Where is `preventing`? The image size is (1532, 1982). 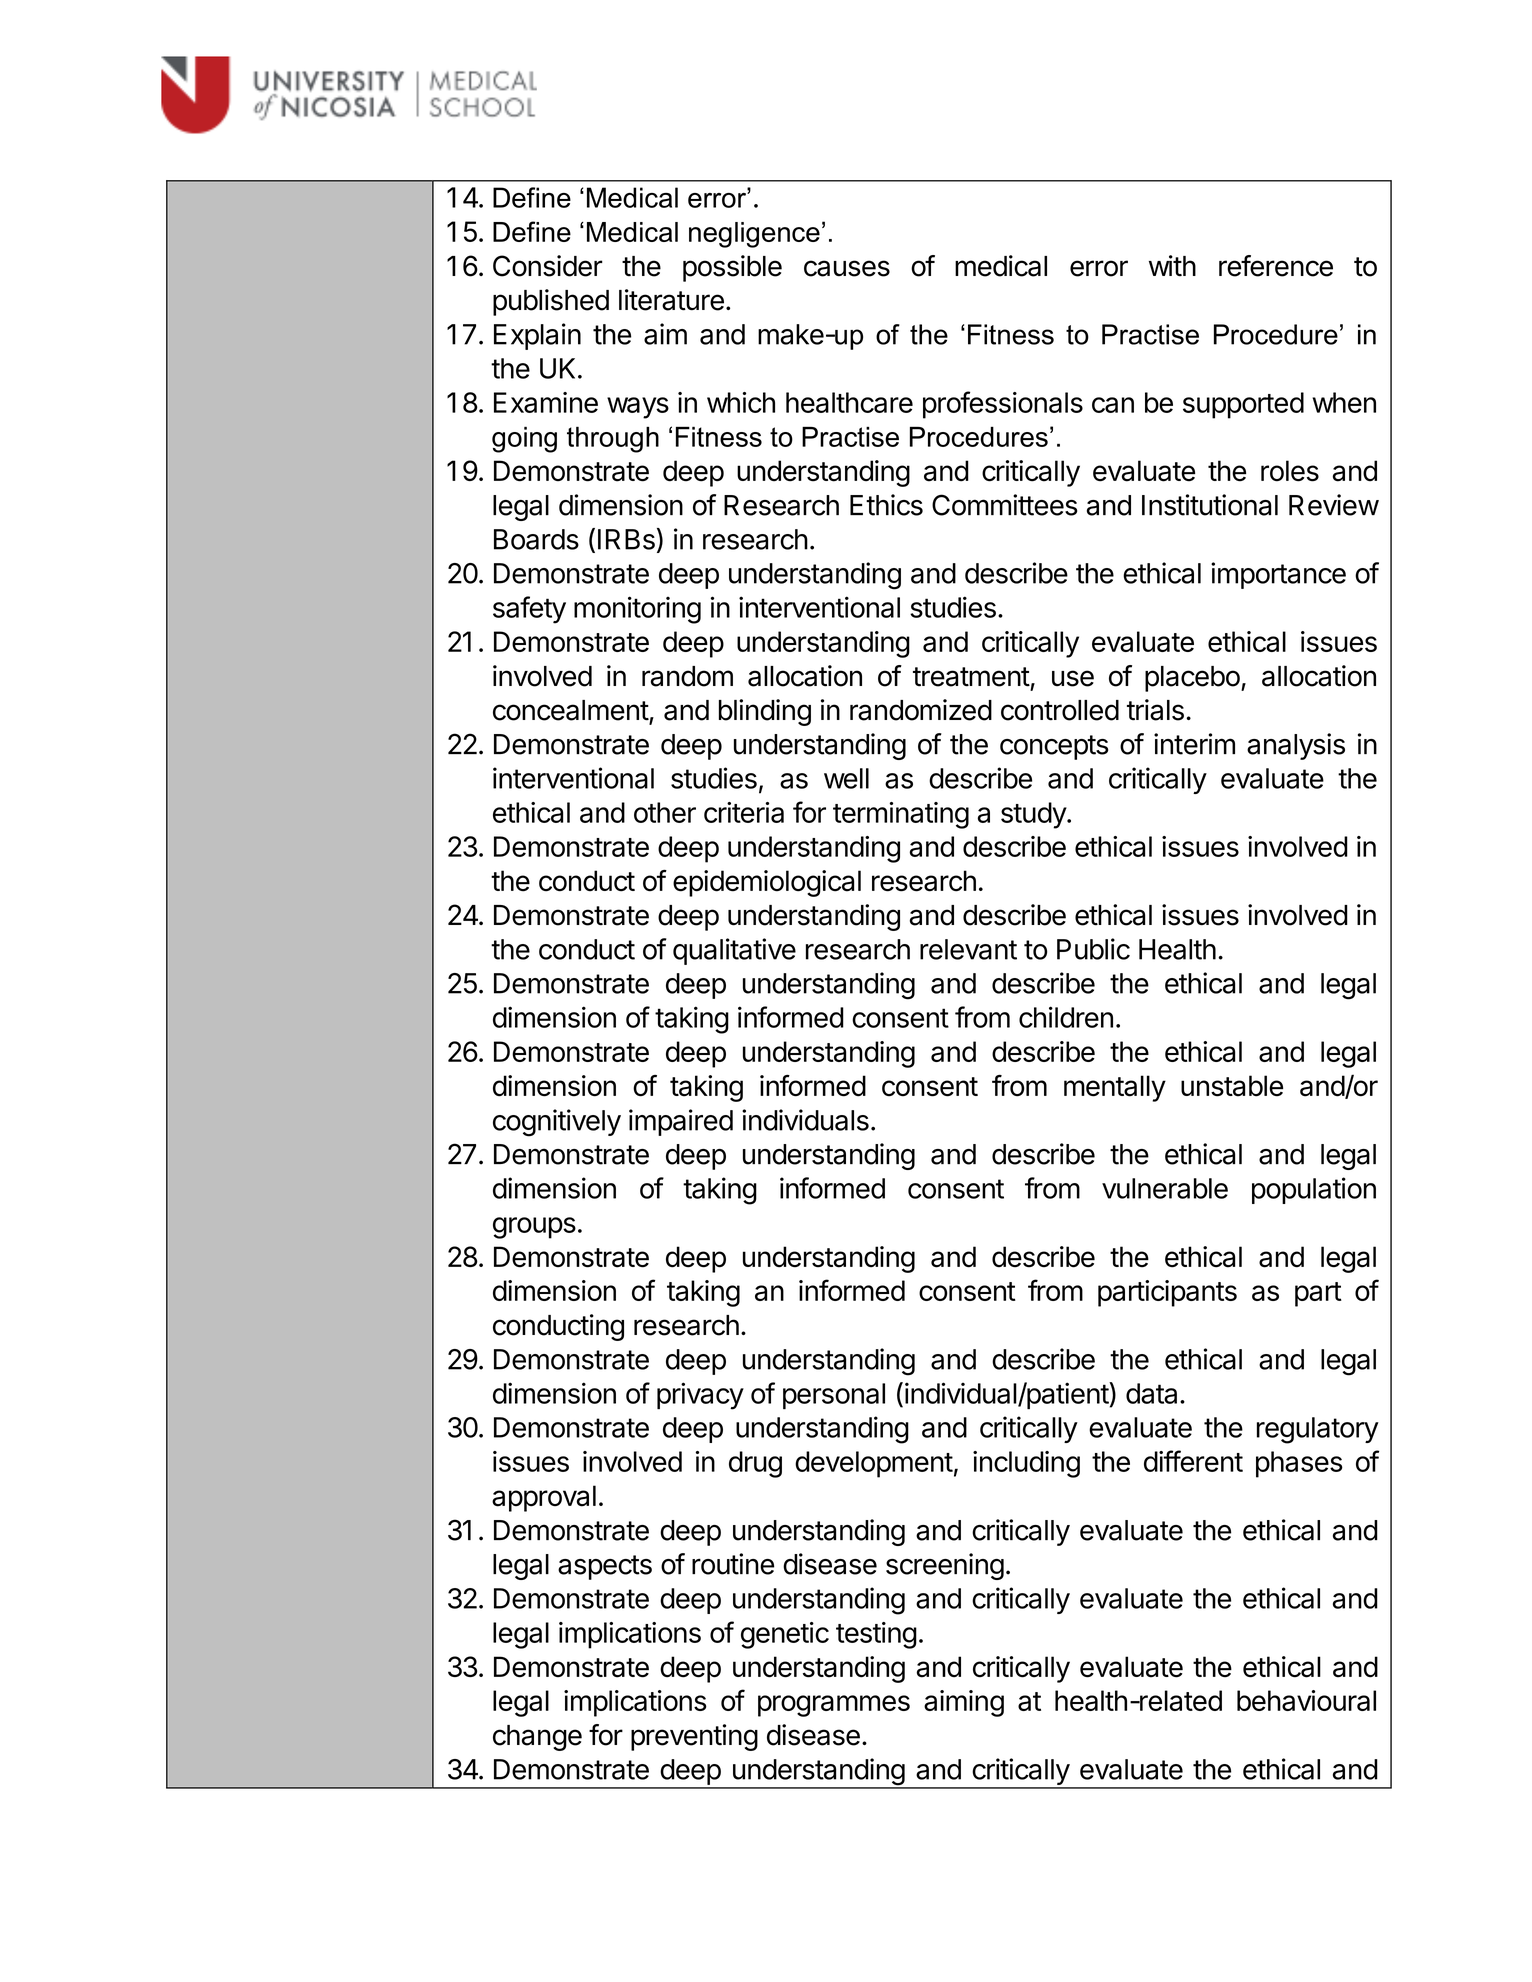 preventing is located at coordinates (694, 1737).
